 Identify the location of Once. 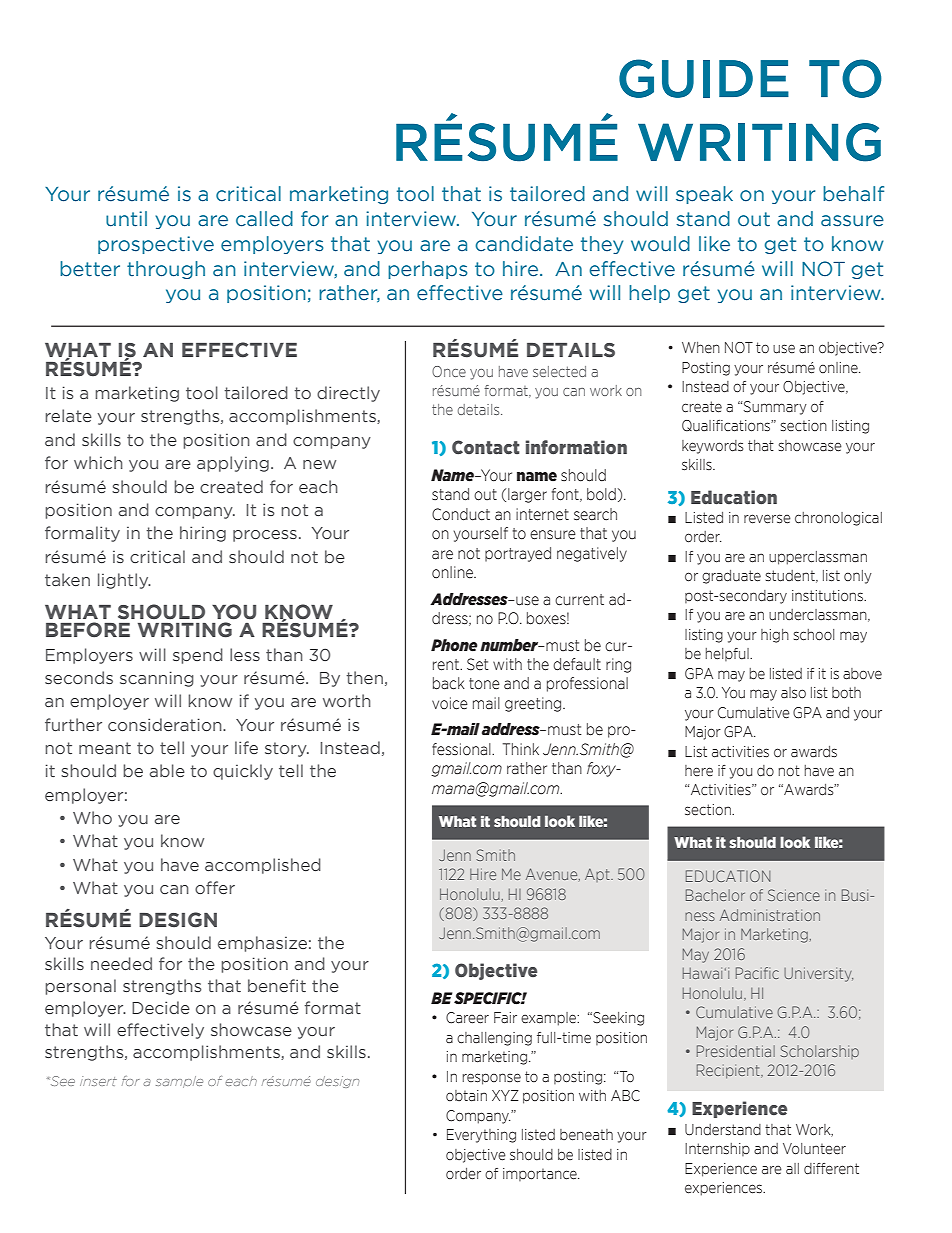
(449, 371).
